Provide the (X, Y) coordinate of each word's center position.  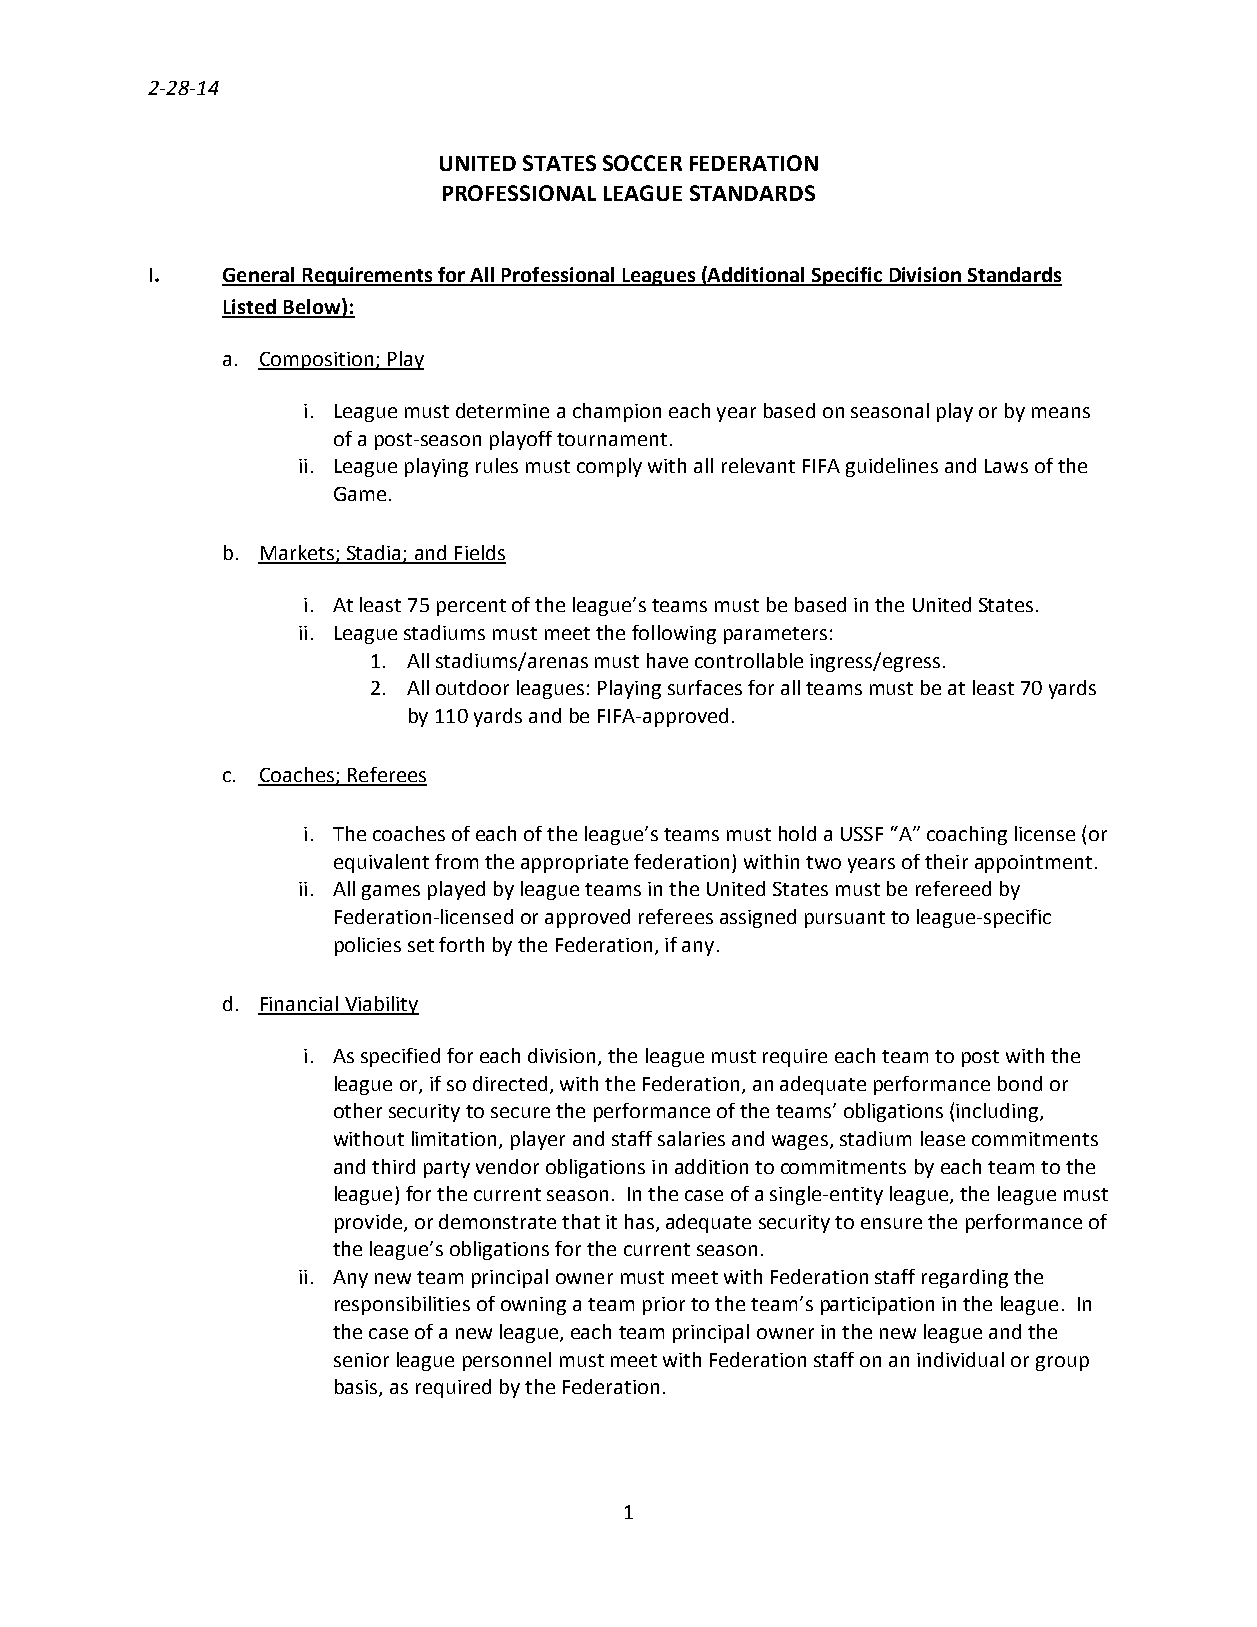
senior (361, 1360)
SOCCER (642, 163)
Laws (1006, 466)
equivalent (381, 863)
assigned (758, 918)
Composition (317, 361)
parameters (775, 635)
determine (502, 410)
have (667, 660)
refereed (953, 888)
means (1061, 412)
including (998, 1112)
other (358, 1110)
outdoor (472, 687)
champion (617, 412)
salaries (691, 1138)
